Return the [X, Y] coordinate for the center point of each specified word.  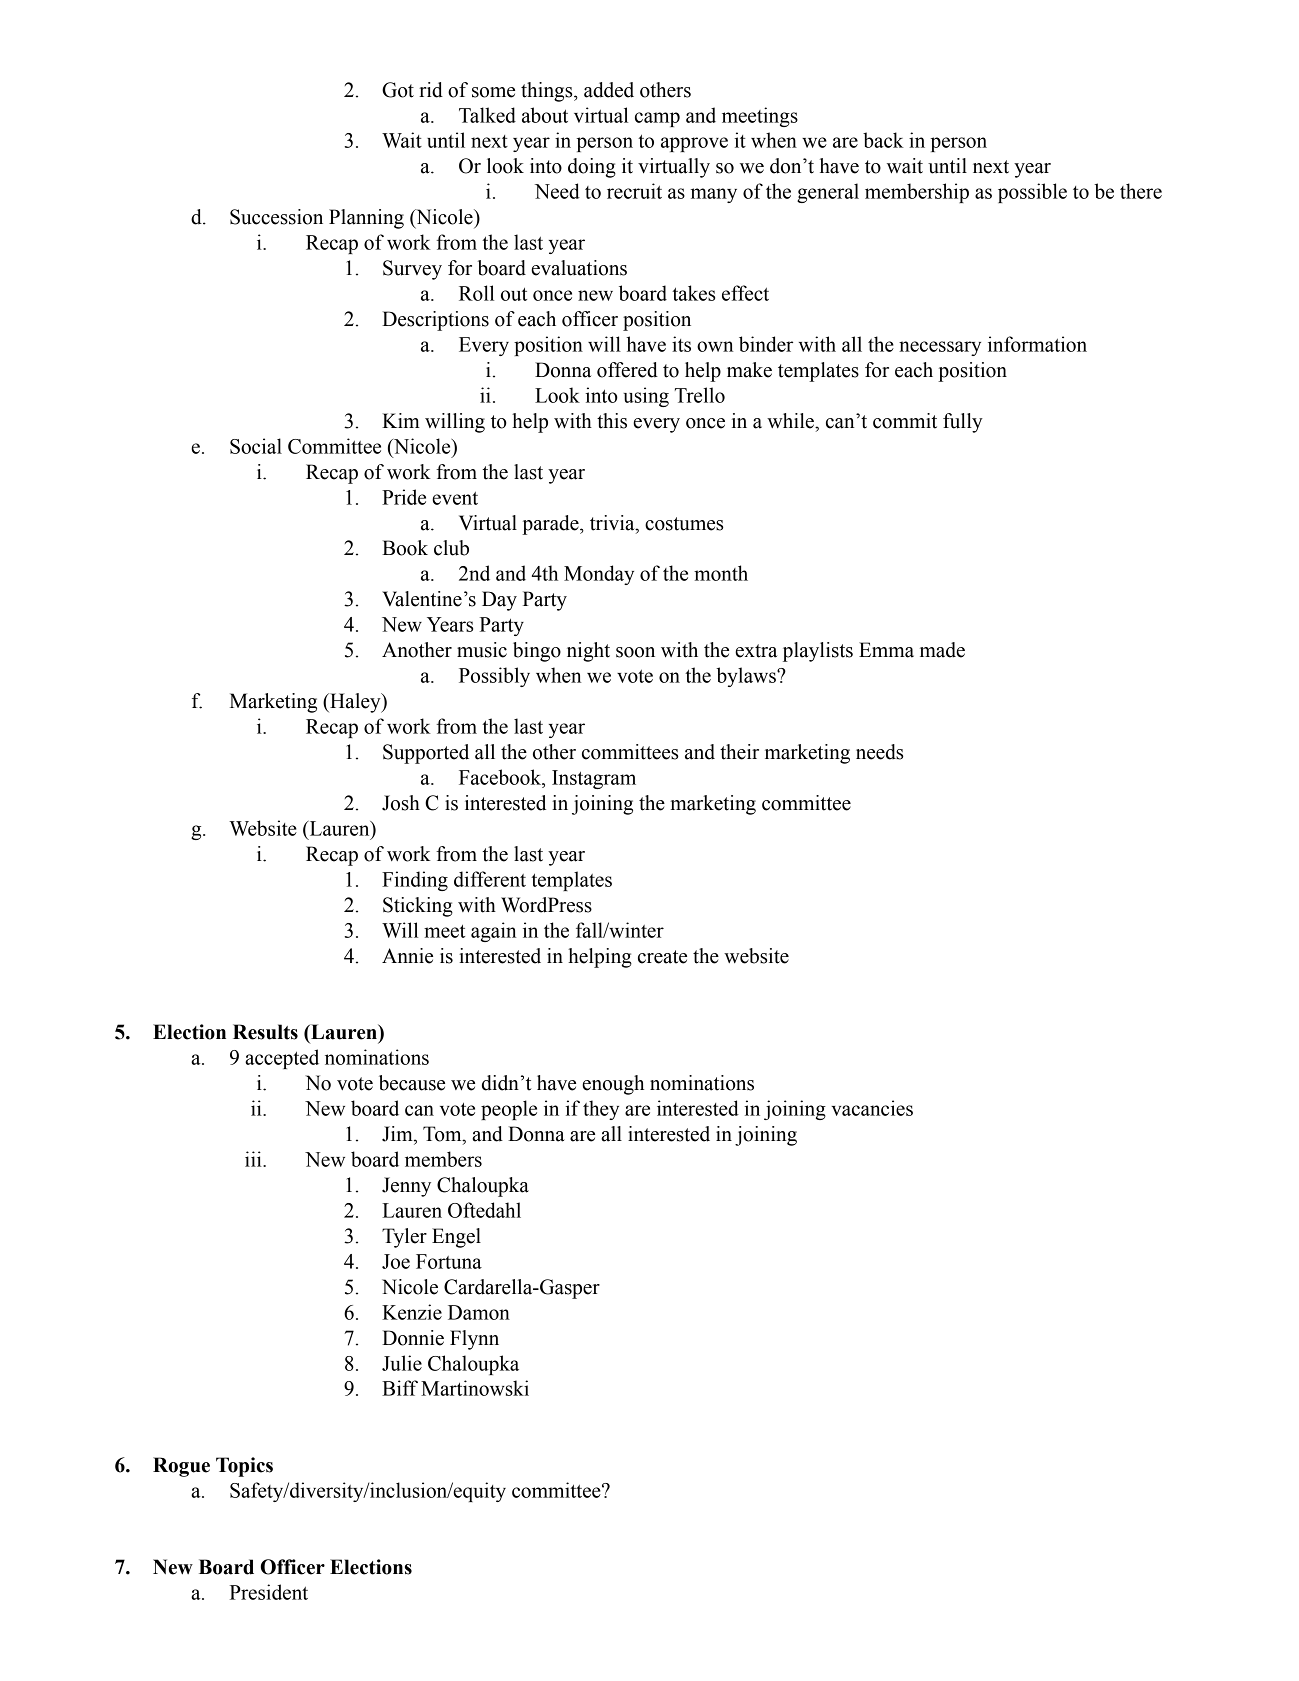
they [601, 1110]
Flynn [474, 1340]
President [269, 1592]
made [942, 650]
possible [1032, 193]
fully [963, 423]
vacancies [872, 1108]
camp [657, 119]
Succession [276, 217]
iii [254, 1159]
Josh [401, 803]
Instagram [594, 779]
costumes [684, 524]
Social [256, 446]
